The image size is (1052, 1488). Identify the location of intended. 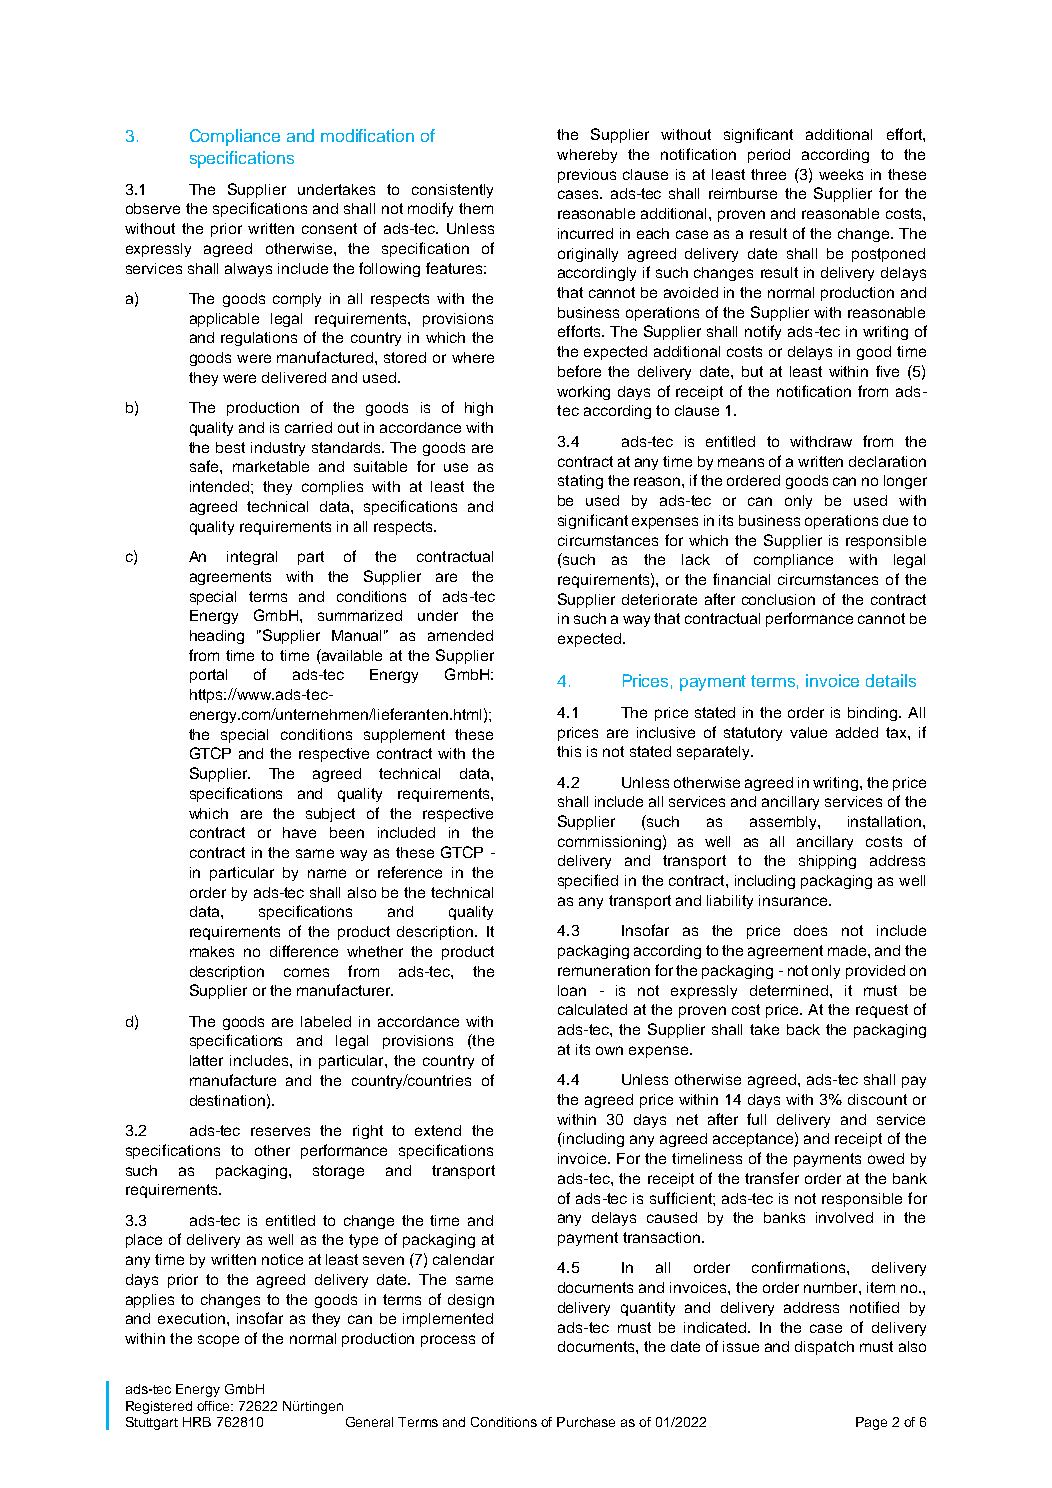
(219, 486).
